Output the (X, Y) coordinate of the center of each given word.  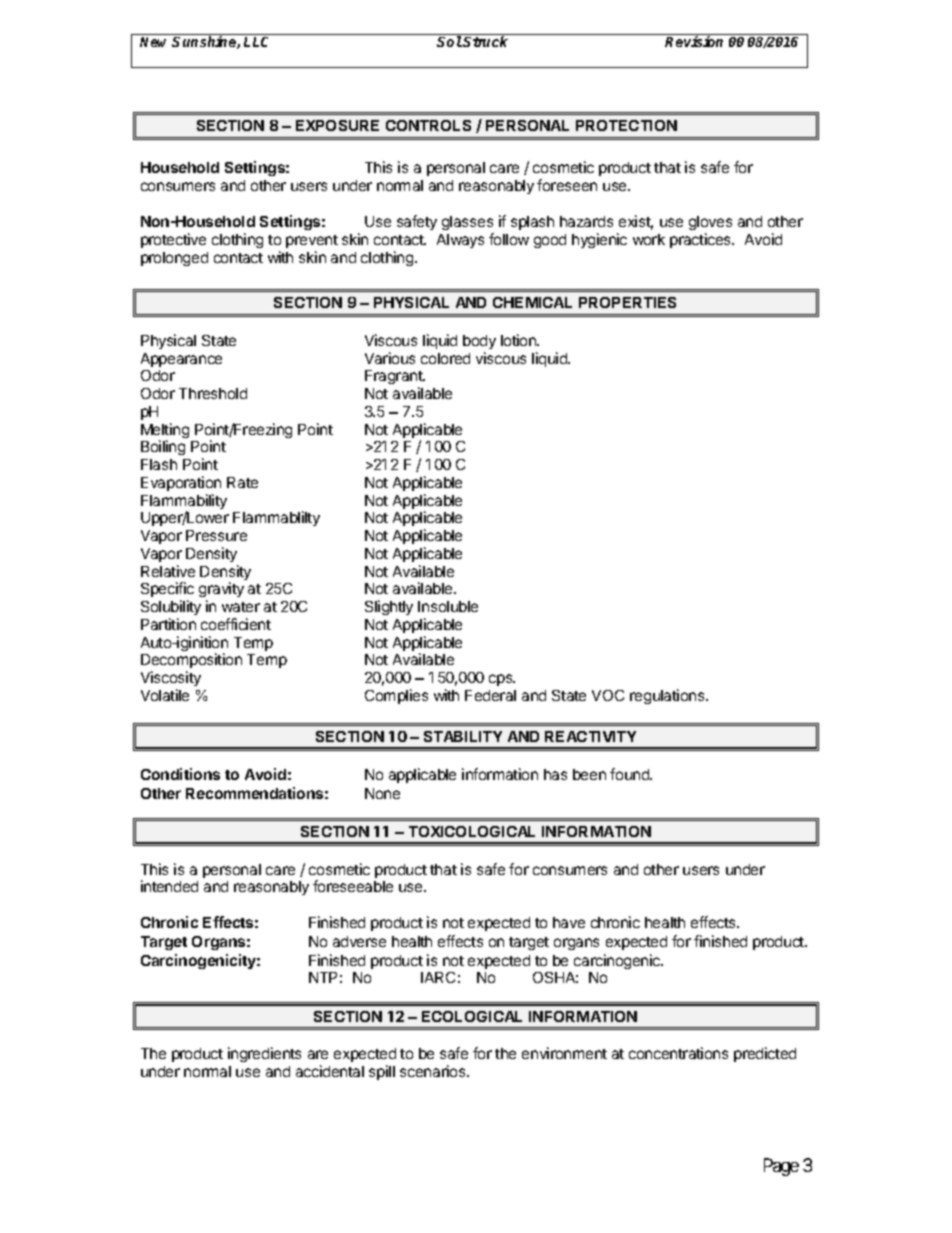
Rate (242, 482)
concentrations (678, 1053)
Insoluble (448, 606)
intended (169, 886)
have (569, 922)
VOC (608, 695)
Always (460, 241)
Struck (485, 41)
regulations (668, 696)
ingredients (264, 1054)
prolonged (174, 259)
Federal (490, 695)
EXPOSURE (337, 125)
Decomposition (191, 662)
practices (701, 240)
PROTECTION (626, 125)
